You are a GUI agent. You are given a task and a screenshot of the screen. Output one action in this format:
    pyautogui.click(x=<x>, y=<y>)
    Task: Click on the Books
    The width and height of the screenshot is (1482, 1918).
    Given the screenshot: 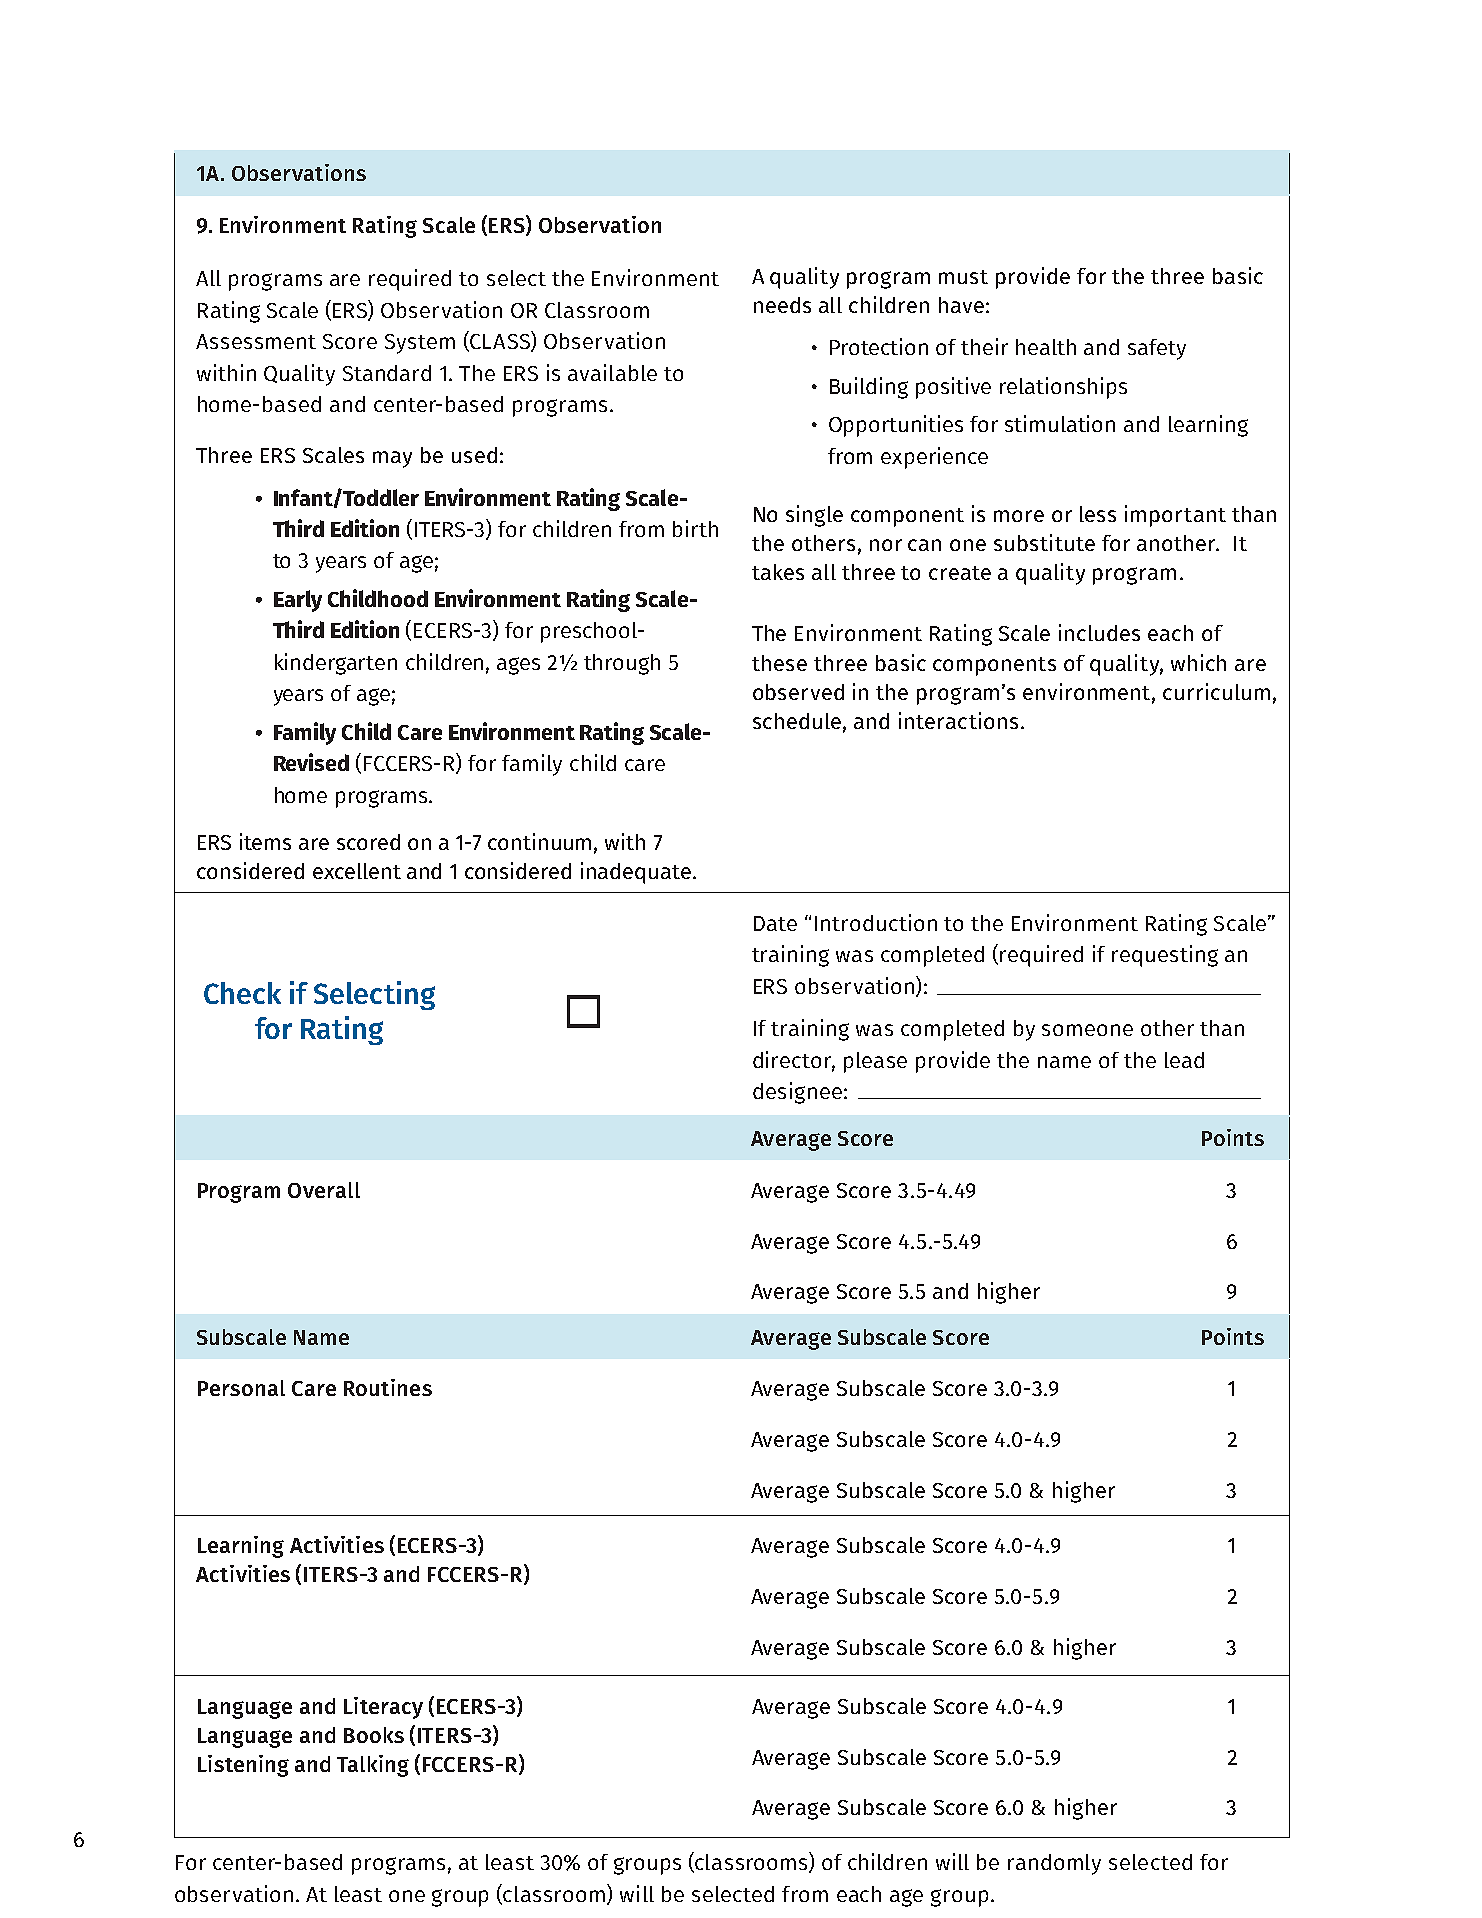 What is the action you would take?
    pyautogui.click(x=374, y=1735)
